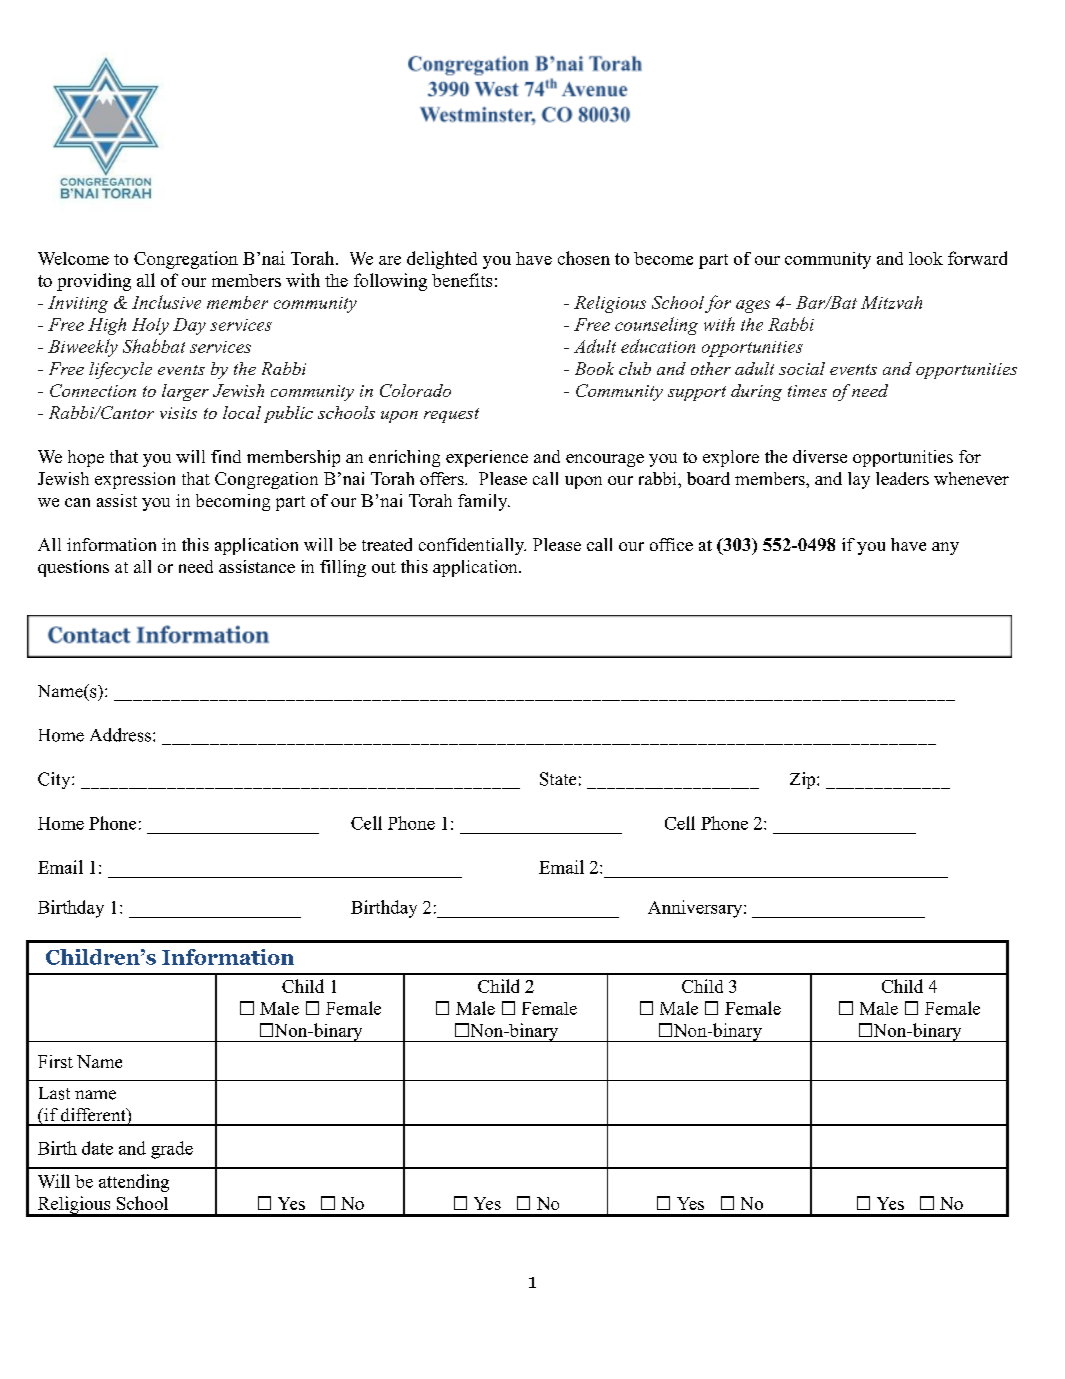 This document has height=1379, width=1065. Describe the element at coordinates (558, 779) in the document. I see `State` at that location.
